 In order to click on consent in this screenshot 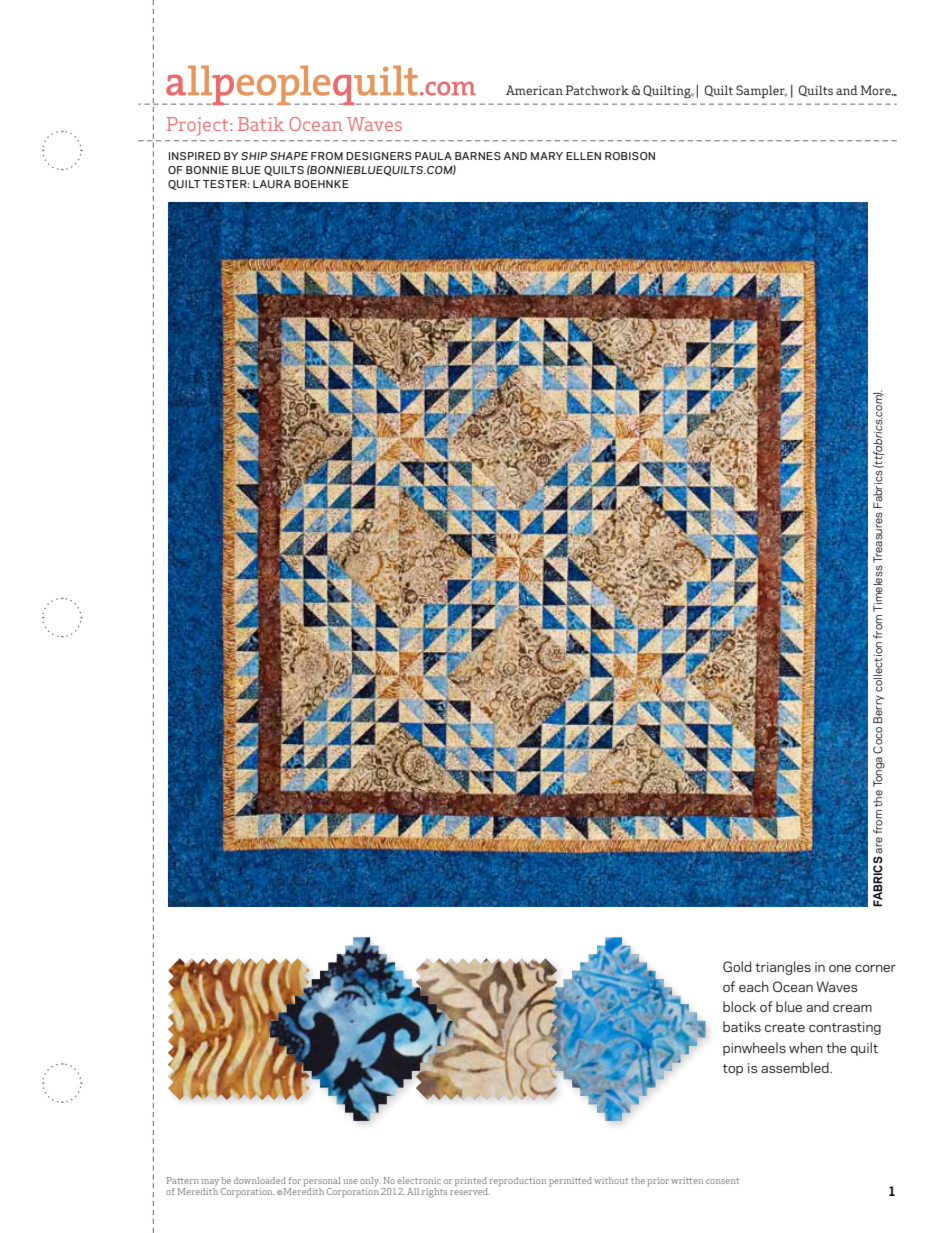, I will do `click(722, 1181)`.
